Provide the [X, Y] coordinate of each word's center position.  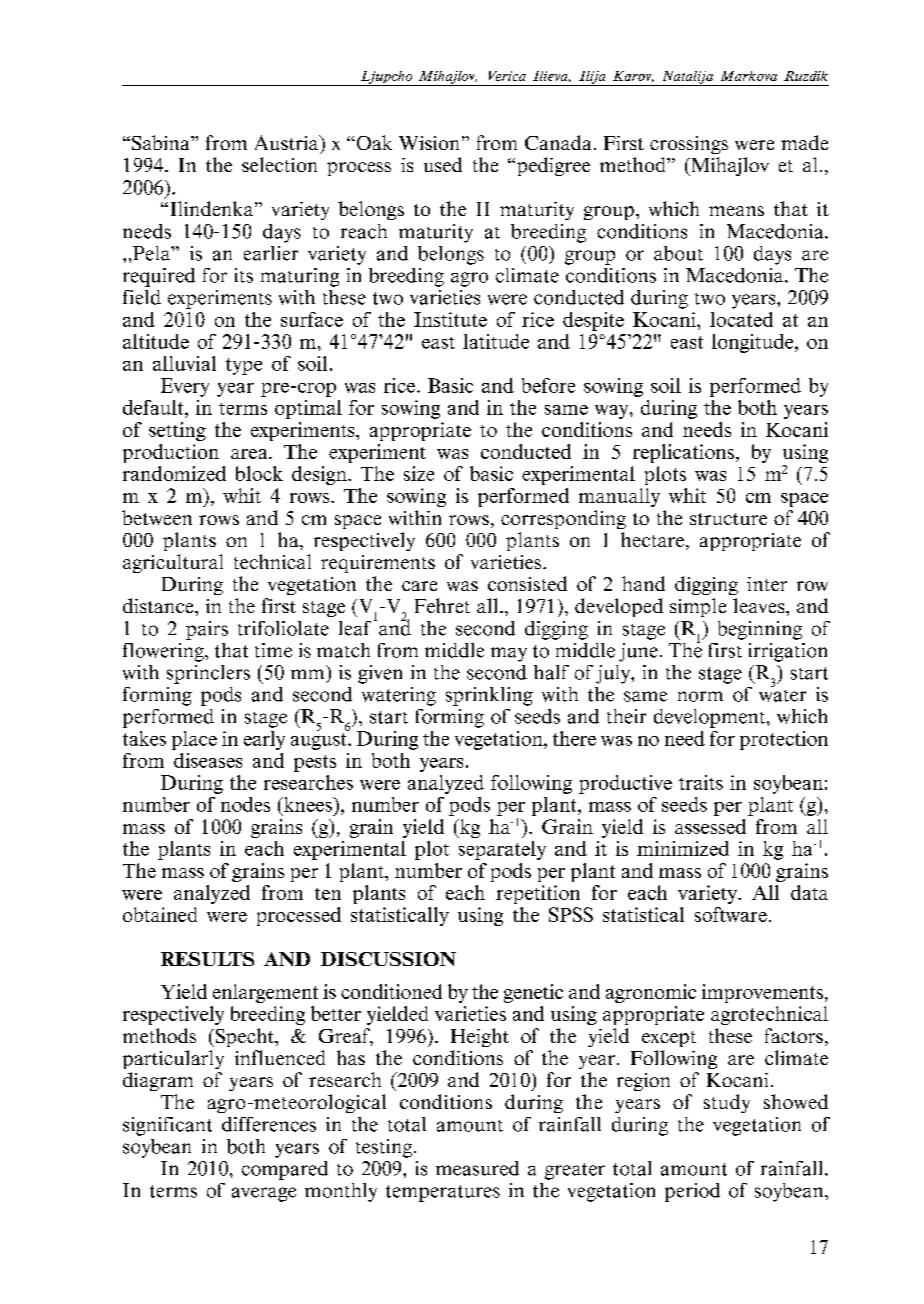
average [264, 1194]
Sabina [162, 142]
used [443, 164]
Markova [749, 76]
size [419, 473]
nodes [245, 804]
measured [477, 1168]
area [250, 454]
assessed [710, 826]
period [692, 1192]
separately [502, 850]
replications [683, 453]
